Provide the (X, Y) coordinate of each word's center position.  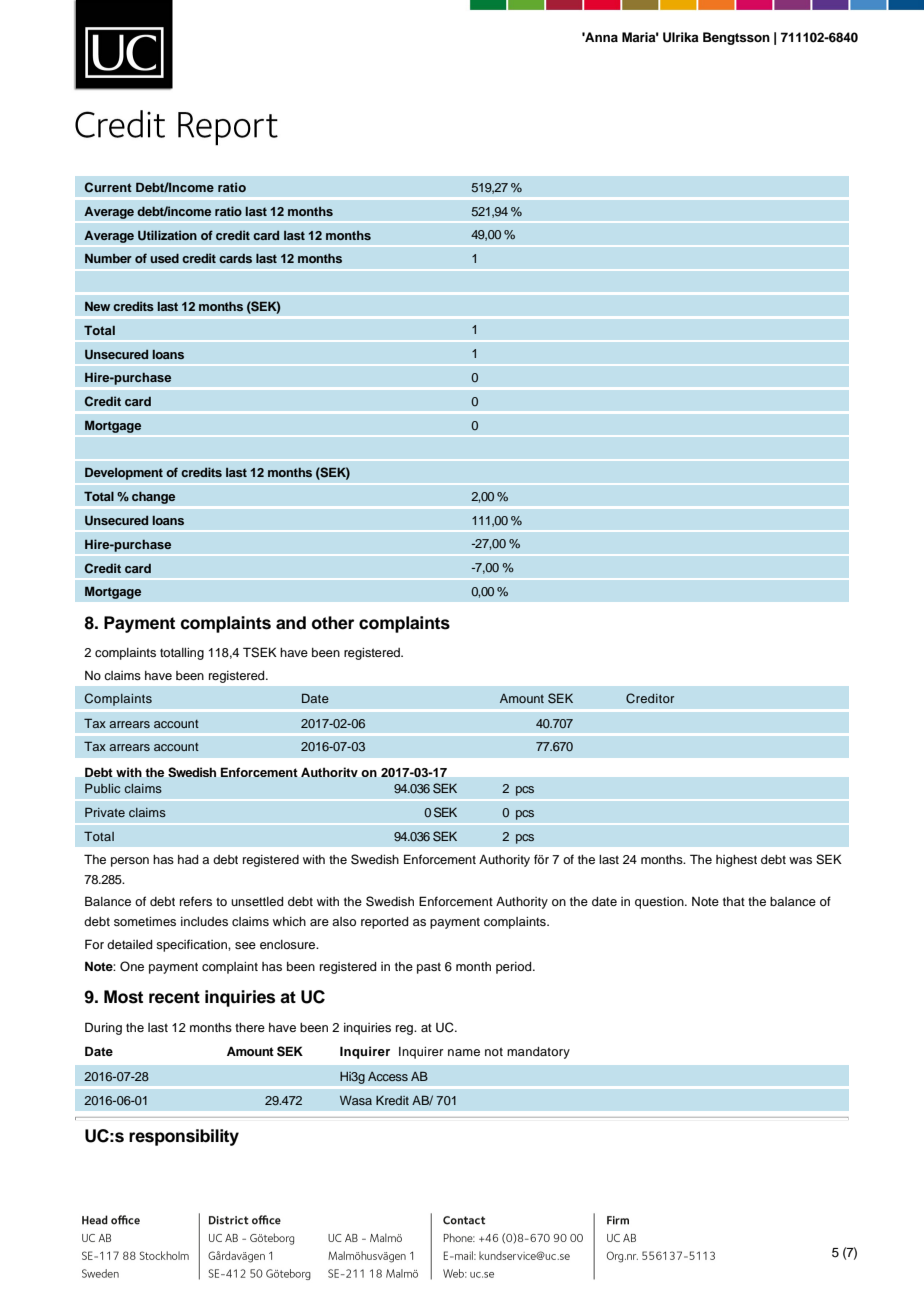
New (97, 306)
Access (388, 1076)
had (188, 859)
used (164, 258)
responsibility (184, 1137)
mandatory (538, 1053)
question (660, 903)
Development (124, 473)
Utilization (167, 235)
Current (108, 187)
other (333, 623)
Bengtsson (736, 38)
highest (736, 861)
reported (384, 923)
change (154, 497)
